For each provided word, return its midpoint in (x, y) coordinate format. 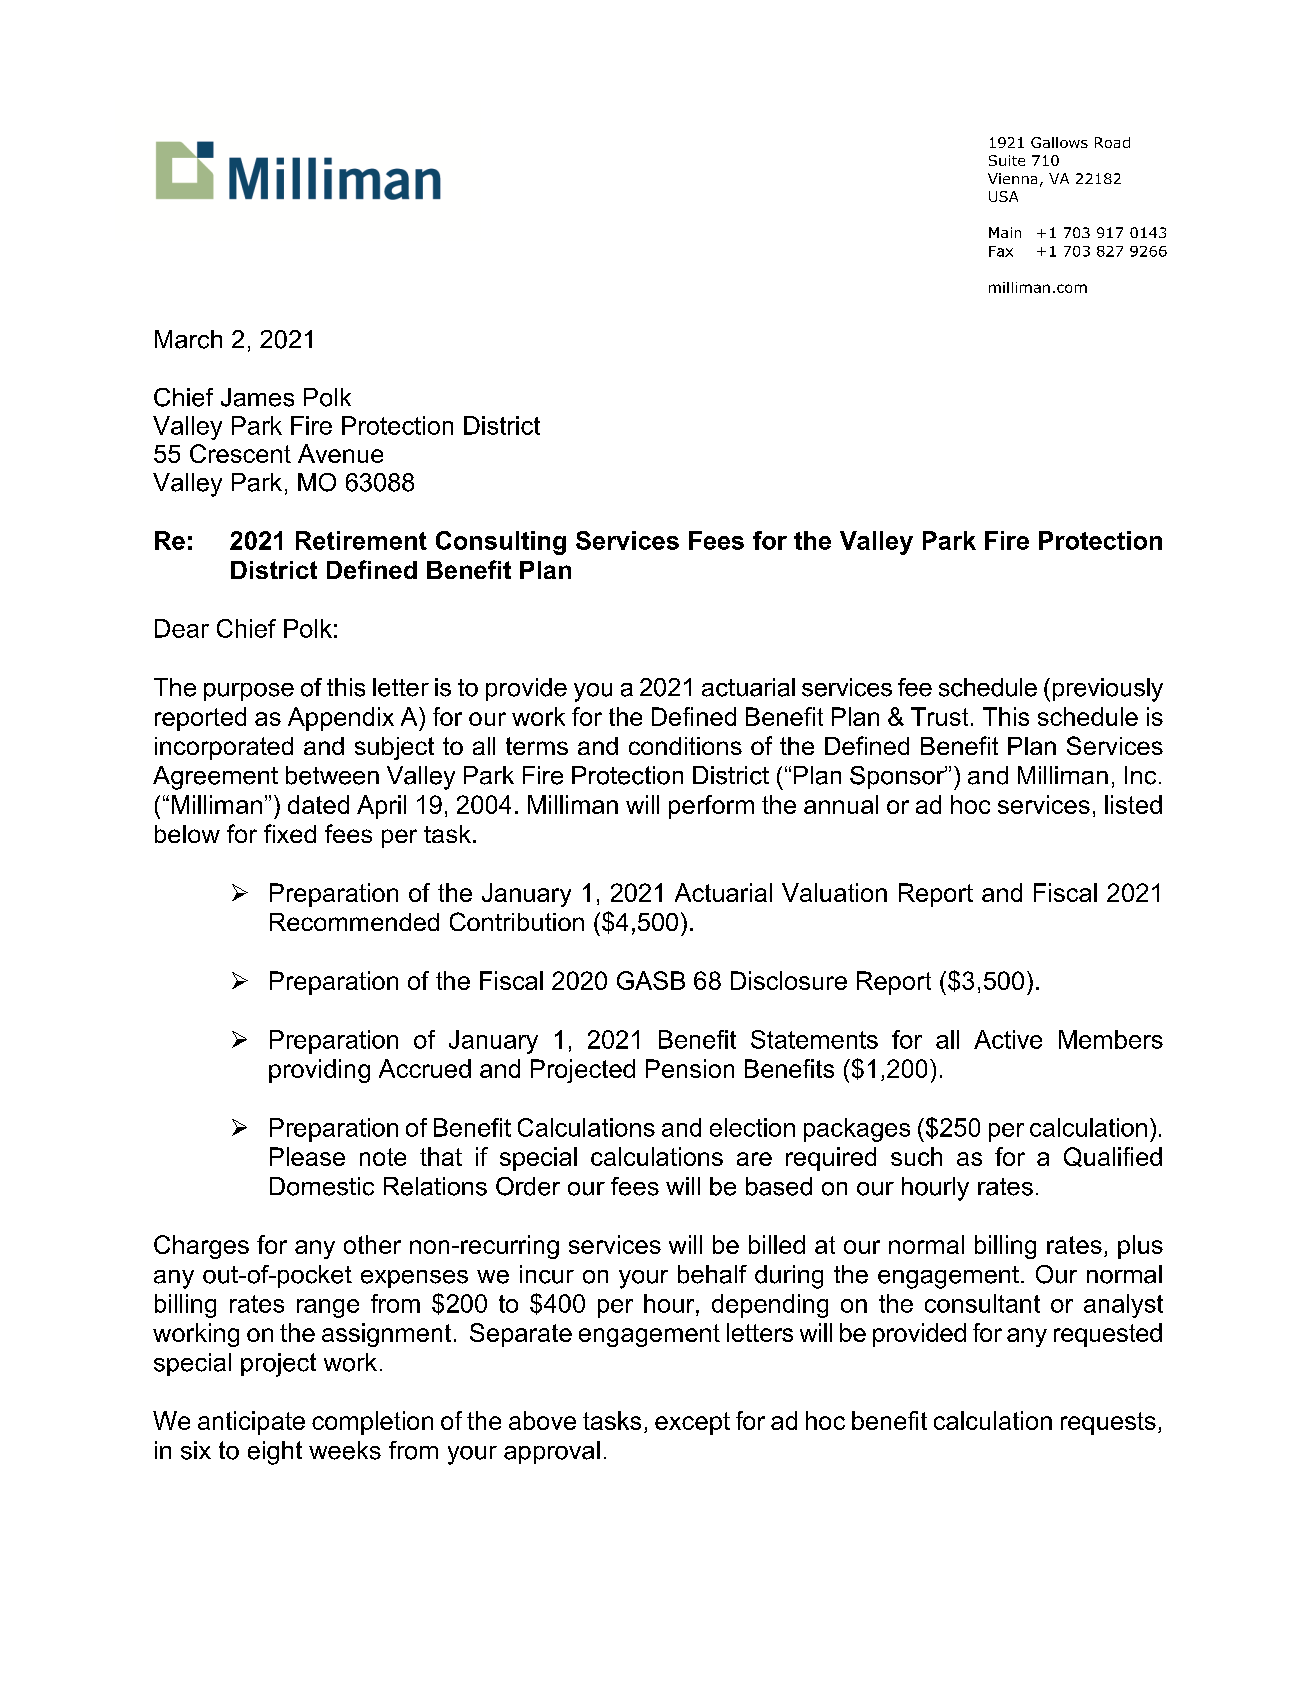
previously (1108, 690)
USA (1003, 196)
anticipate (251, 1423)
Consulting (501, 543)
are (754, 1159)
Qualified (1113, 1157)
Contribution (517, 921)
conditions (685, 746)
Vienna (1012, 178)
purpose (249, 692)
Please (307, 1156)
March (188, 339)
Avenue (340, 453)
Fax (1001, 251)
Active (1008, 1039)
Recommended (354, 922)
